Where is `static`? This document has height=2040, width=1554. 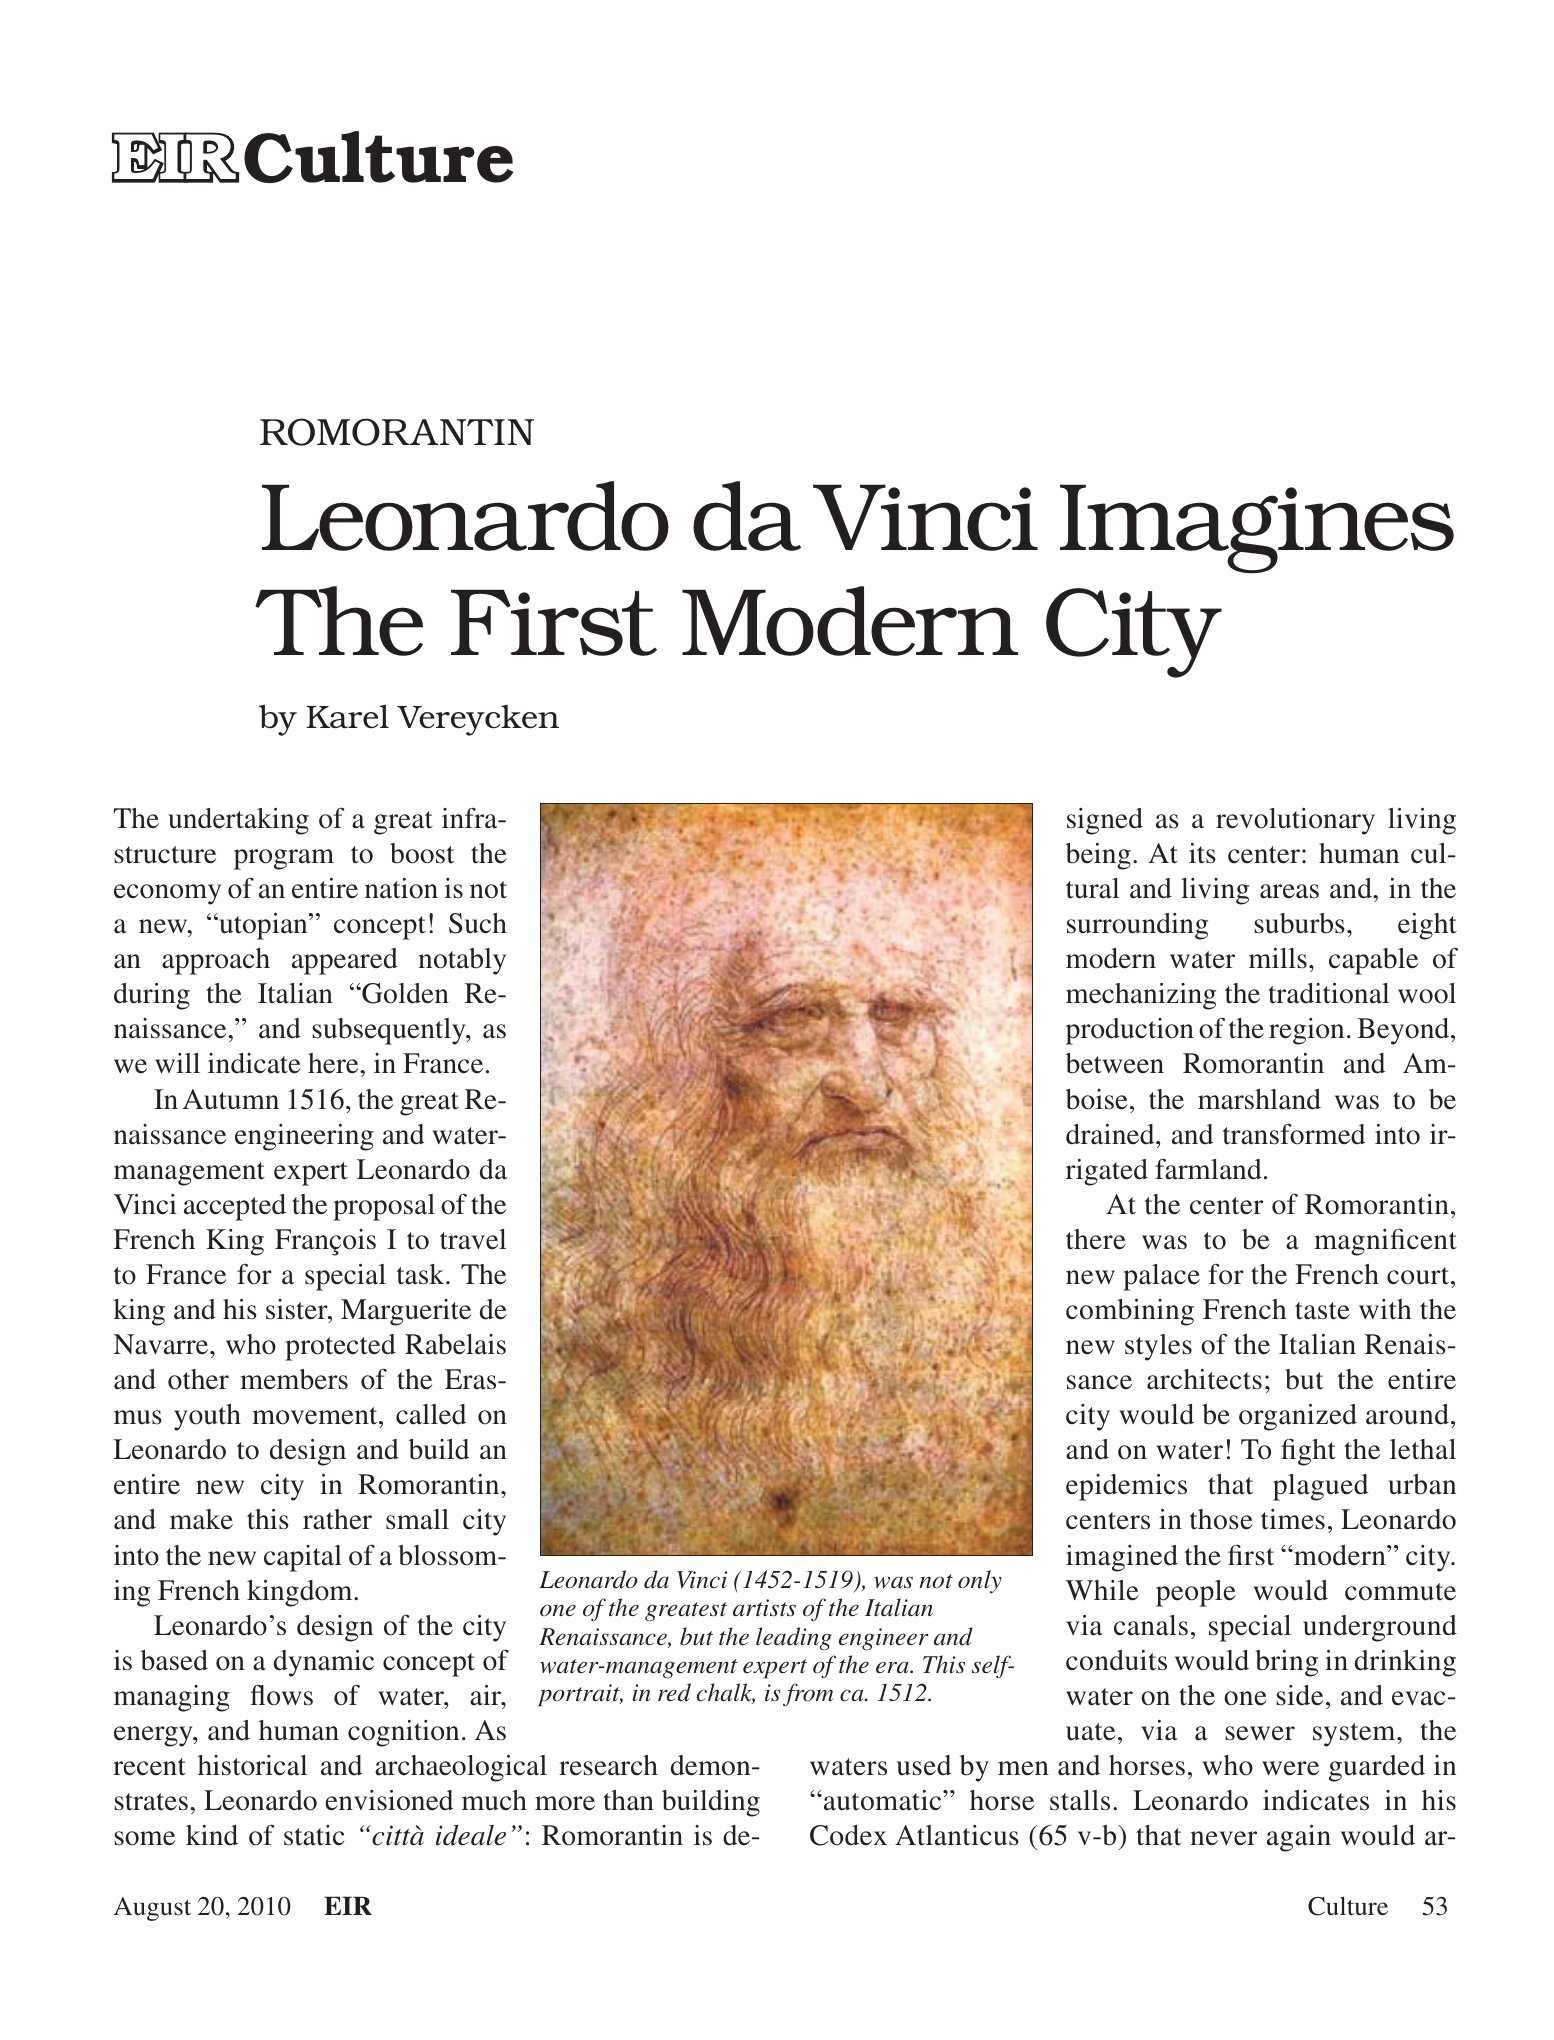
static is located at coordinates (314, 1835).
